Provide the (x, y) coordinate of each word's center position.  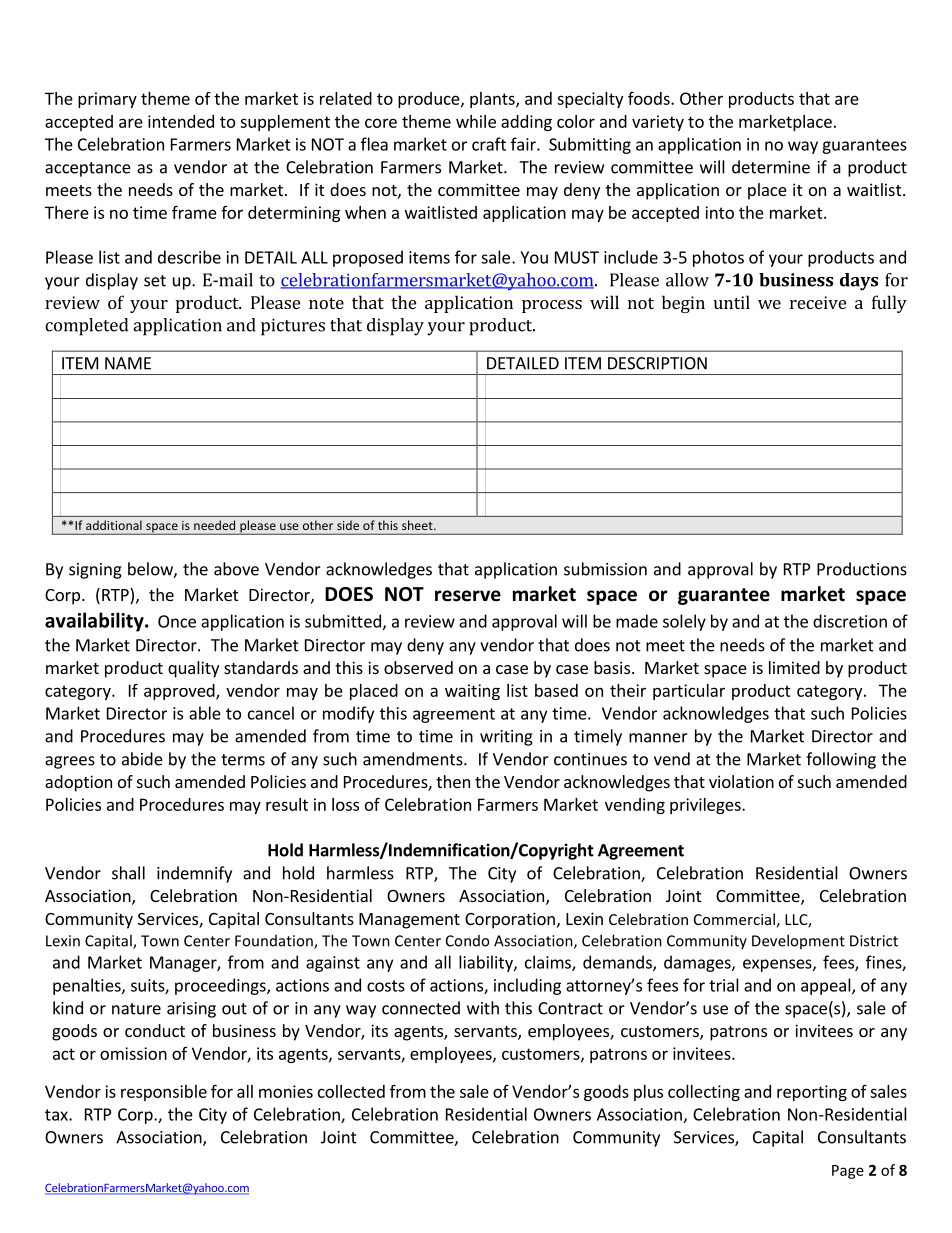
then (453, 781)
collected (351, 1091)
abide (142, 759)
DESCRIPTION (657, 363)
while (476, 121)
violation (741, 781)
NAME (128, 363)
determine (771, 167)
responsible (164, 1093)
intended (181, 121)
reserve (468, 596)
